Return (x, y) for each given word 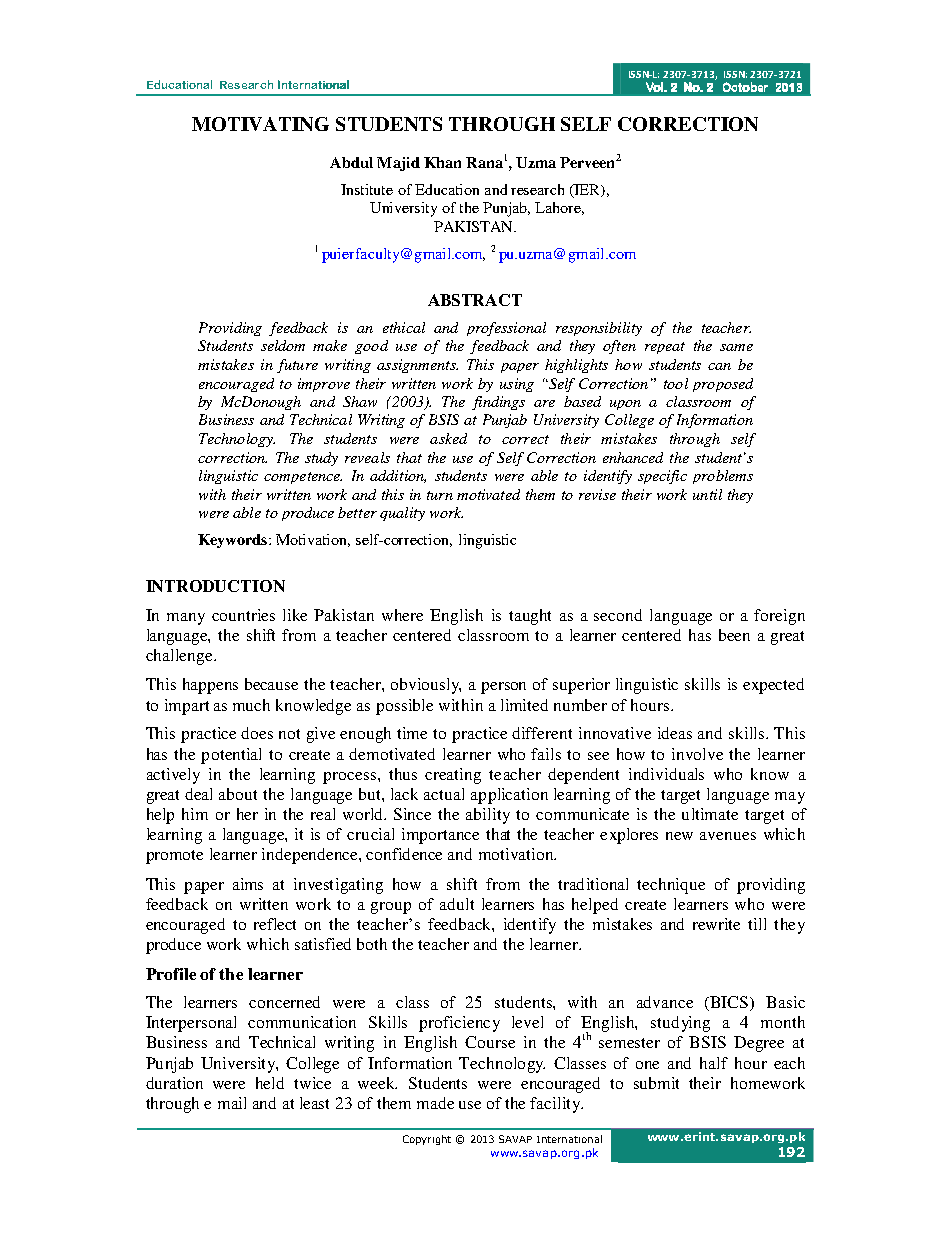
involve (697, 754)
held (270, 1083)
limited (524, 705)
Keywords (234, 541)
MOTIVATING (260, 124)
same (736, 347)
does (257, 733)
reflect (275, 924)
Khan (442, 162)
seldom (283, 345)
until (707, 494)
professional (506, 329)
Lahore (559, 208)
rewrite (716, 924)
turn (440, 495)
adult (457, 904)
